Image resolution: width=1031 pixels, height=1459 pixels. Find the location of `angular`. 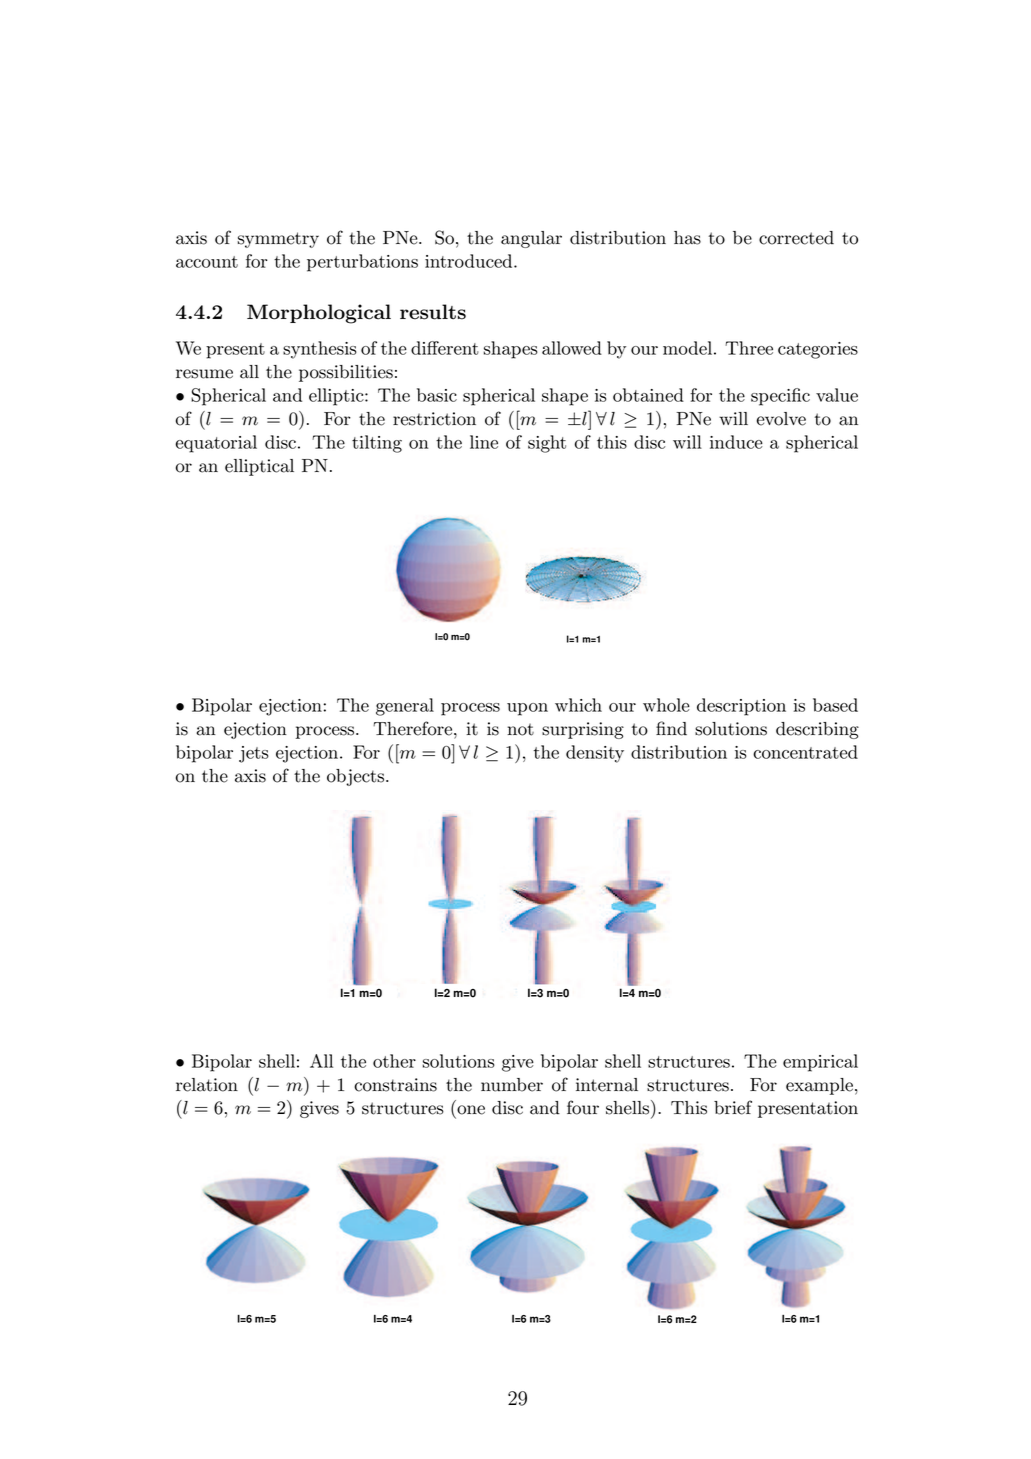

angular is located at coordinates (531, 239).
